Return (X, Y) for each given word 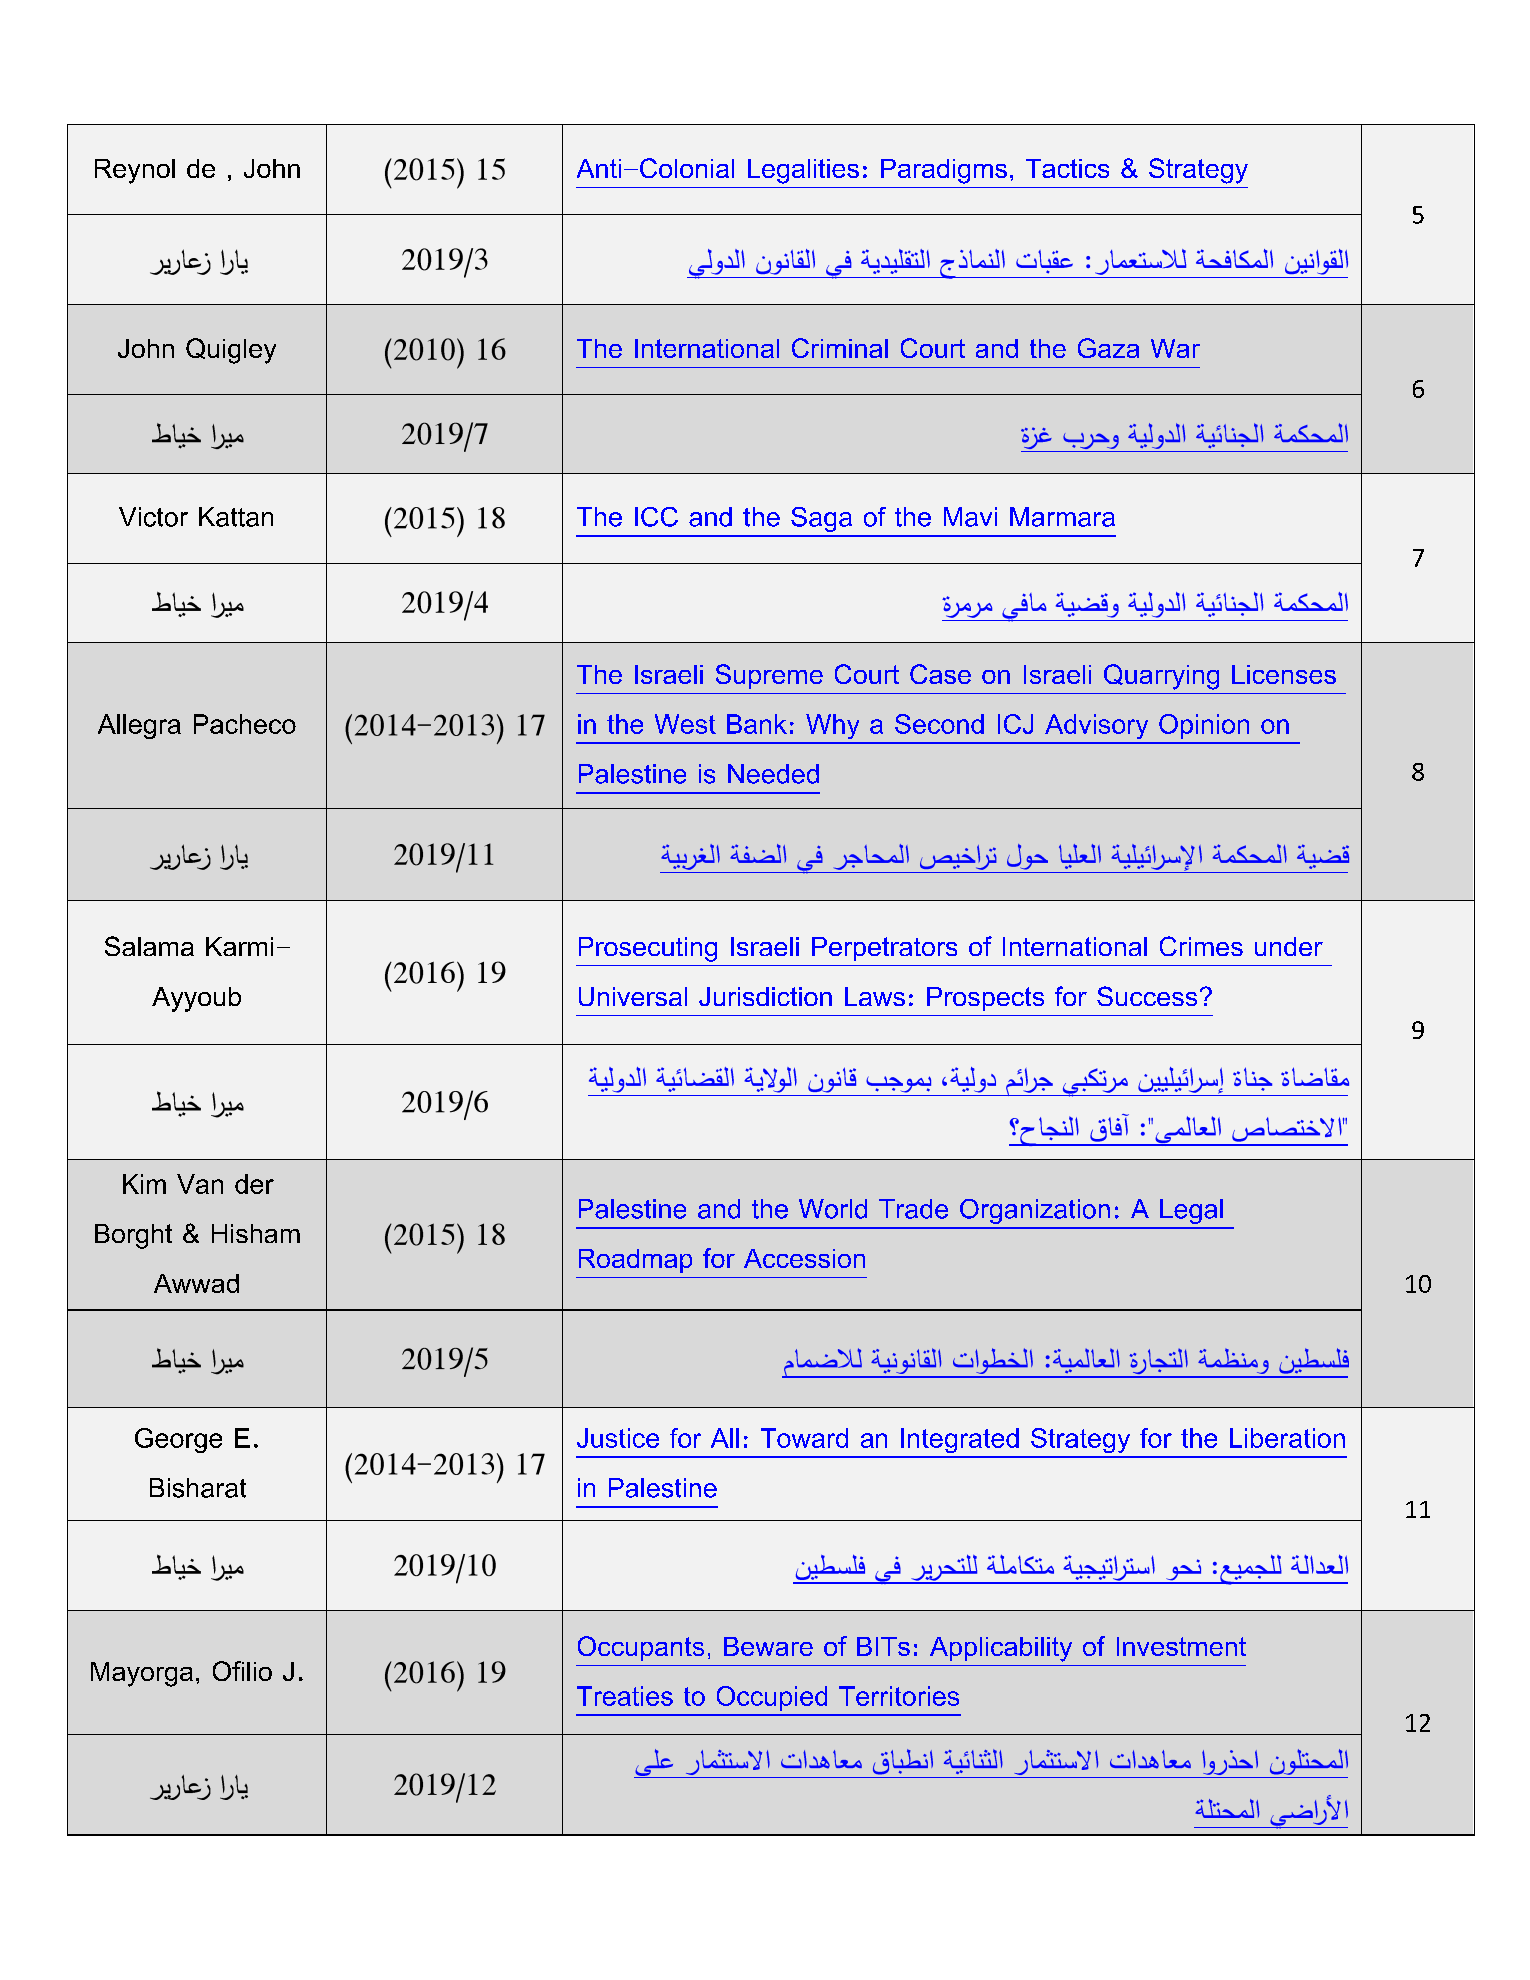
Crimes (1201, 946)
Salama (149, 946)
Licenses (1284, 674)
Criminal (840, 348)
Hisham (256, 1233)
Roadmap (635, 1261)
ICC (656, 517)
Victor (153, 517)
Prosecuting (648, 949)
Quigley (231, 351)
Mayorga (142, 1674)
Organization (1035, 1211)
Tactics (1067, 168)
